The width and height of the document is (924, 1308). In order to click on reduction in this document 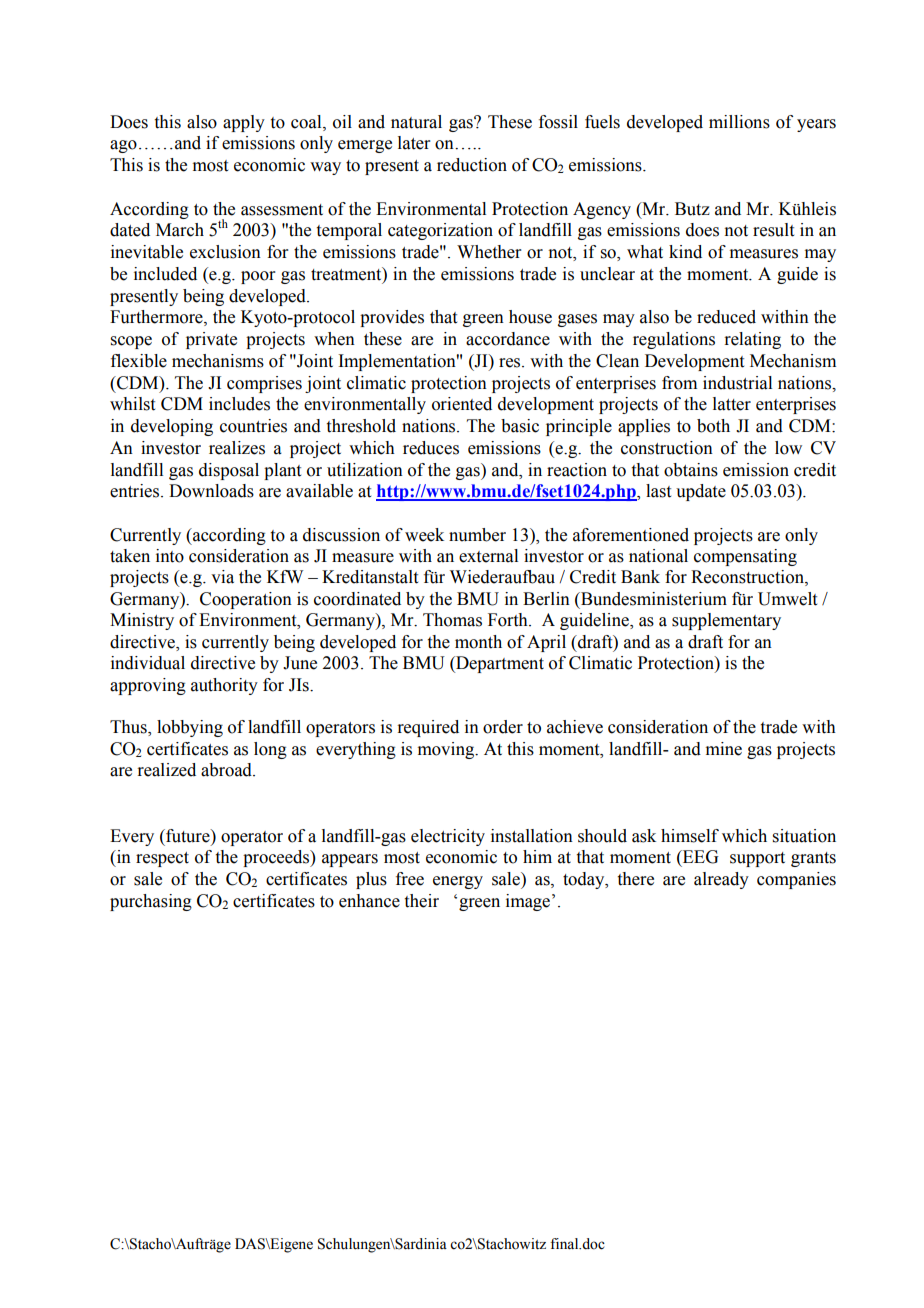, I will do `click(472, 165)`.
